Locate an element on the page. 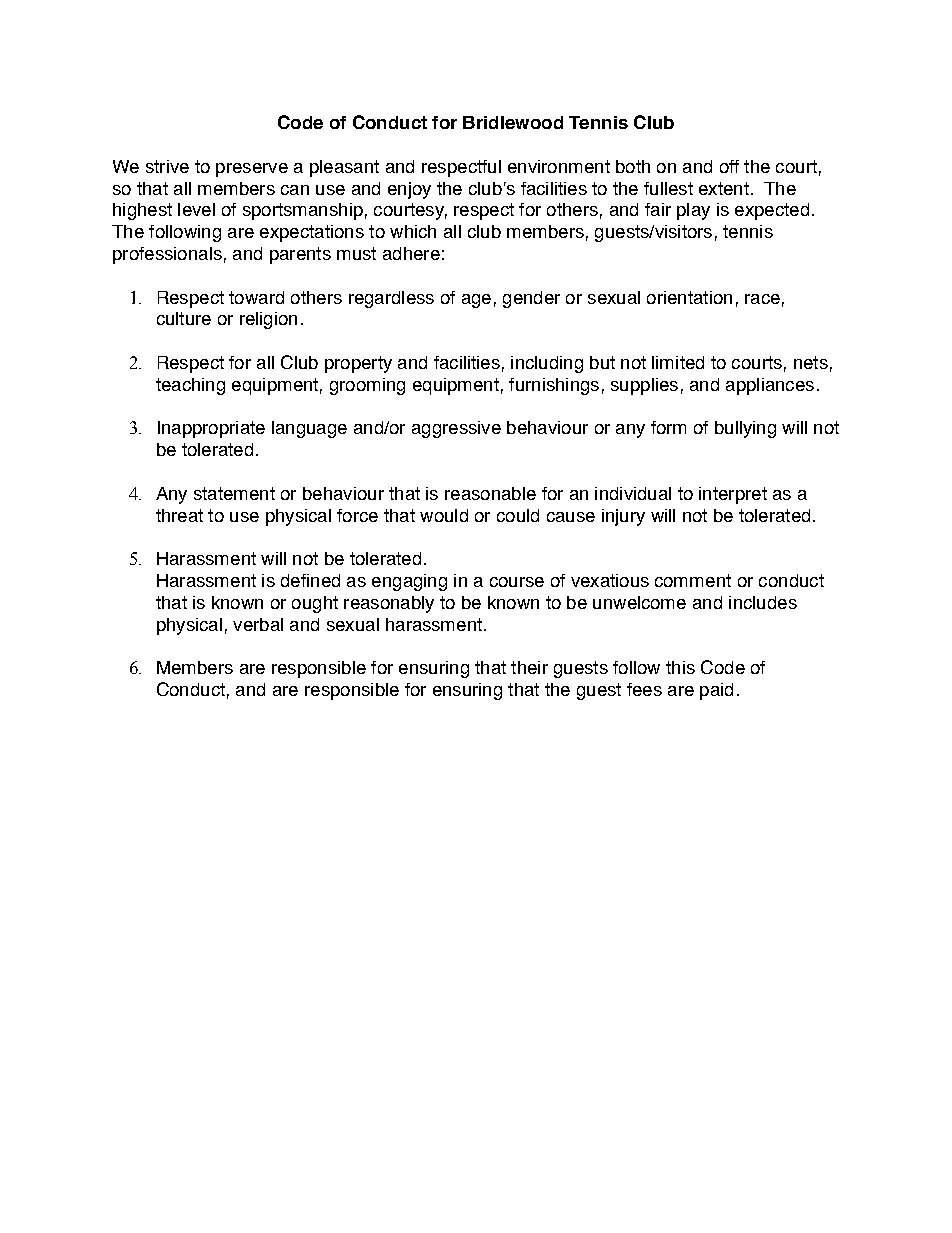  comment is located at coordinates (693, 580).
